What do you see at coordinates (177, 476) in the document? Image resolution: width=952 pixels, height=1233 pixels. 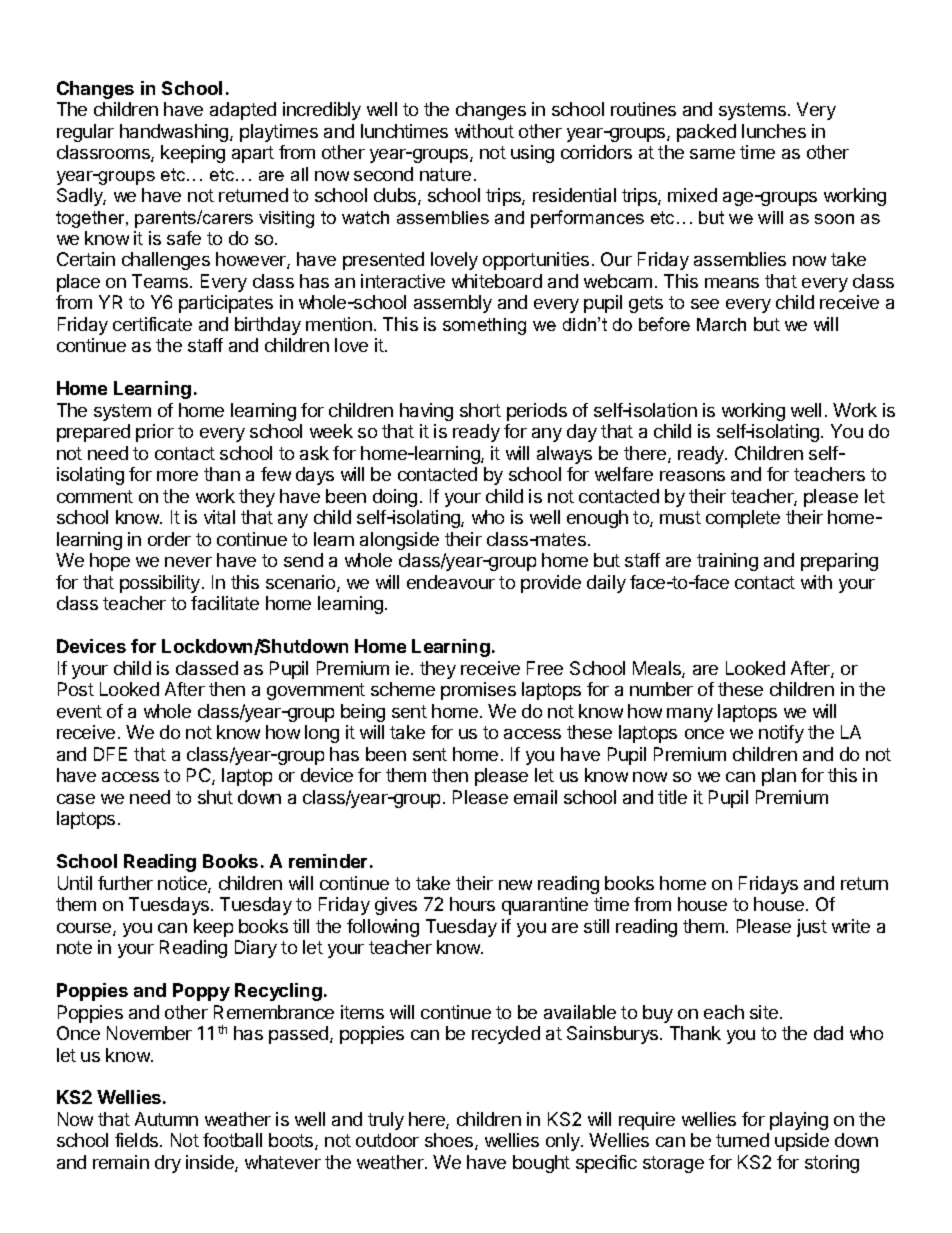 I see `more` at bounding box center [177, 476].
